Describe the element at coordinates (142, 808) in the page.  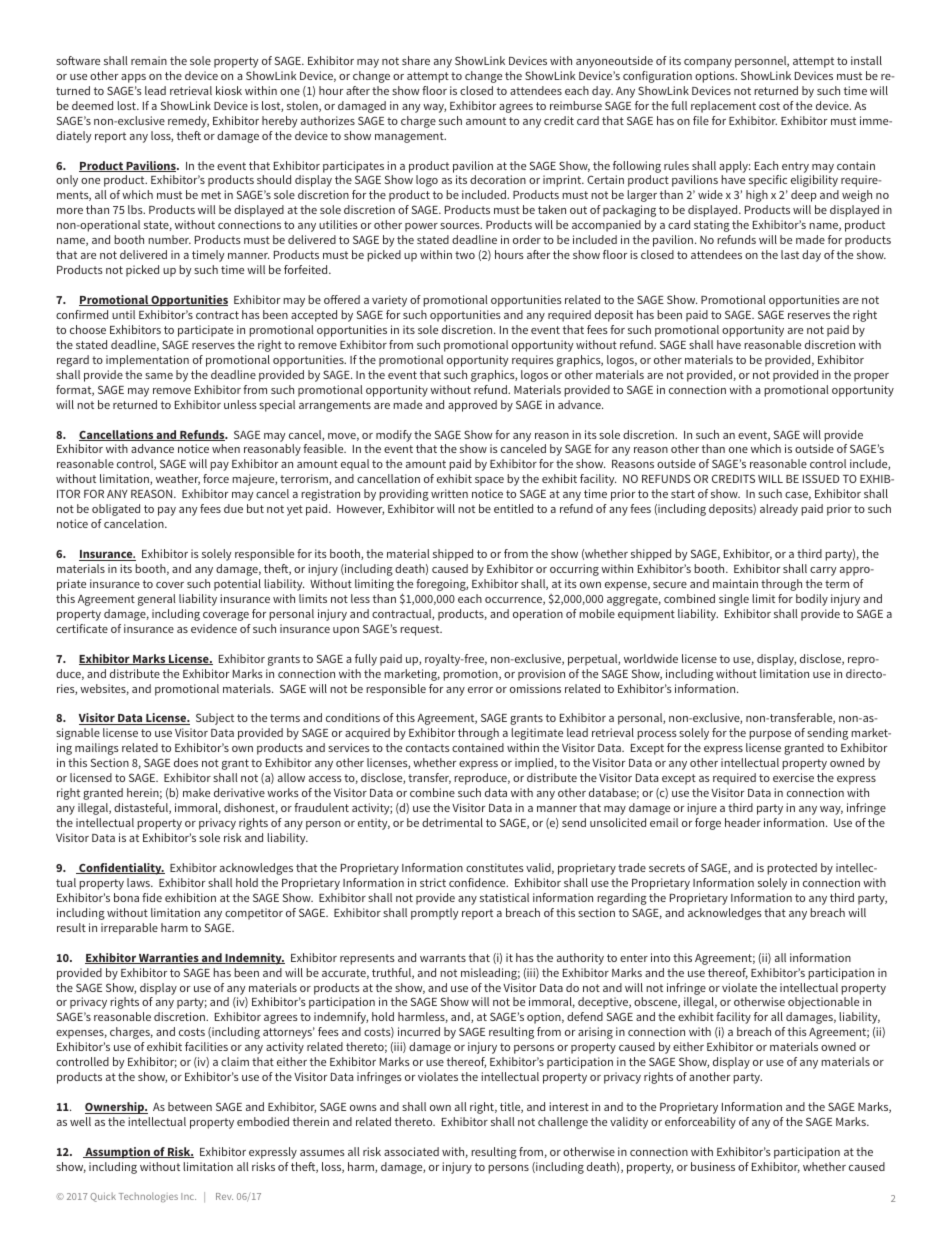
I see `distasteful` at that location.
